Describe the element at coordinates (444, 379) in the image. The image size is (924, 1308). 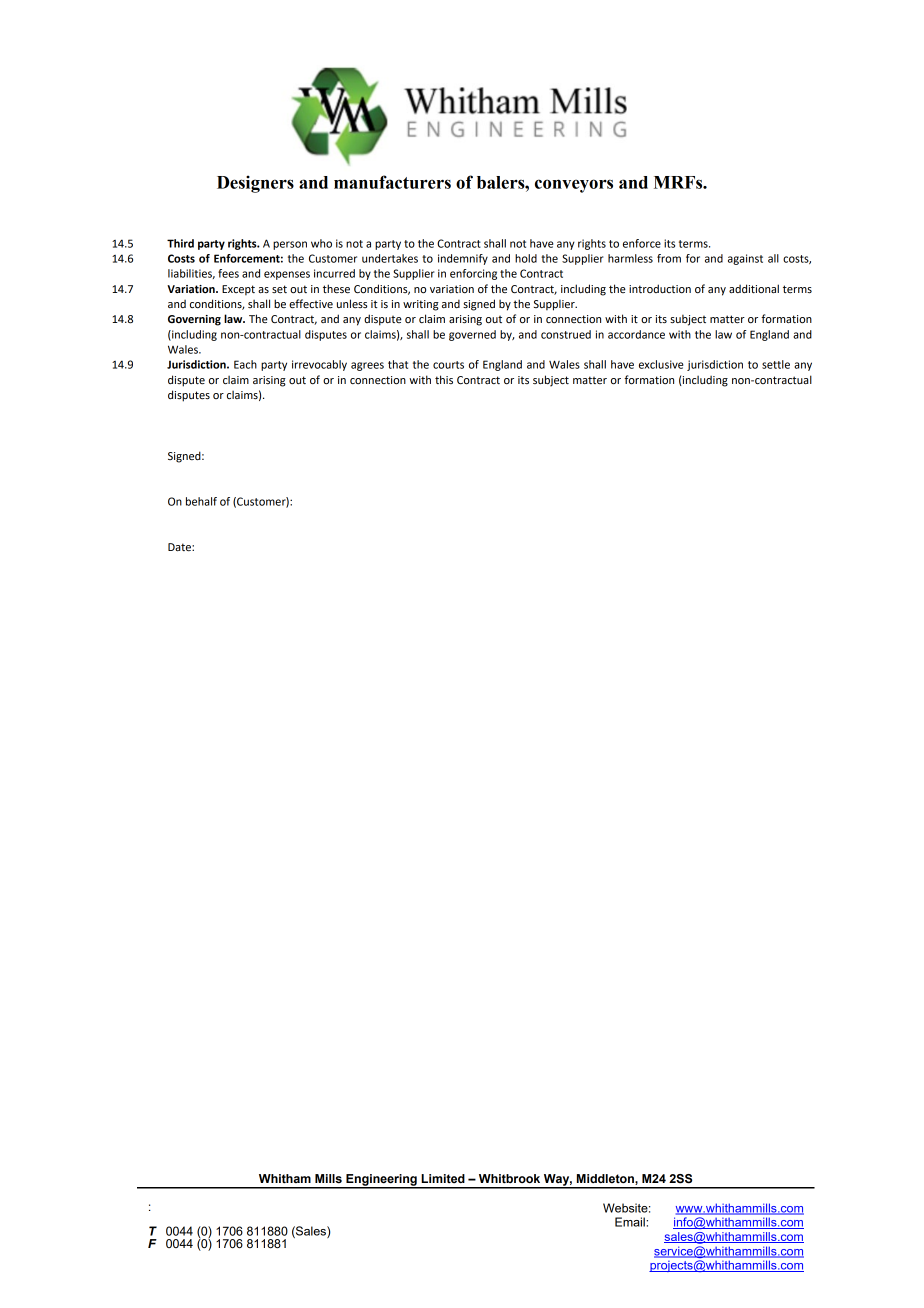
I see `this` at that location.
